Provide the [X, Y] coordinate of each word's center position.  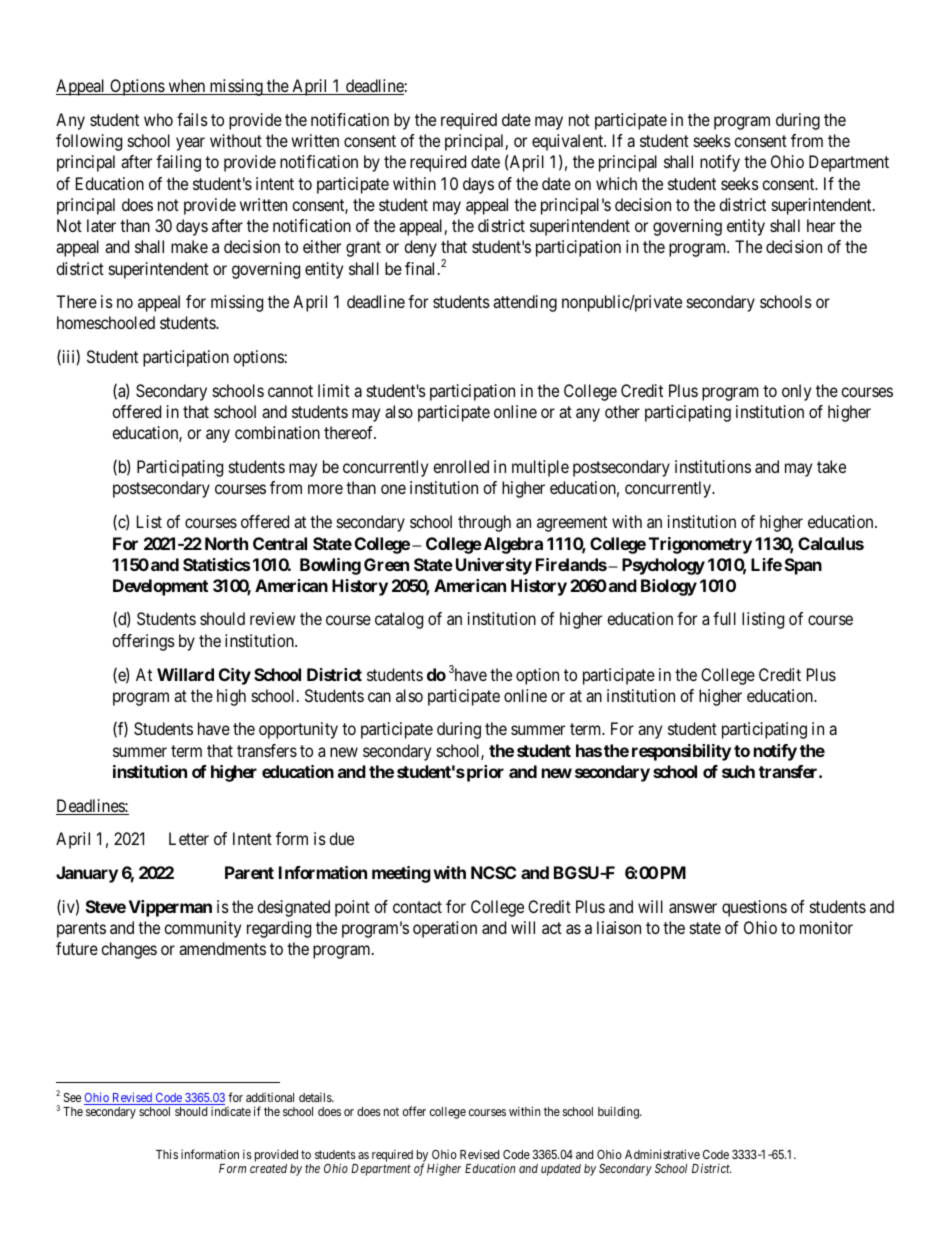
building [619, 1112]
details [316, 1097]
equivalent [569, 142]
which [616, 183]
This [167, 1154]
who [158, 119]
